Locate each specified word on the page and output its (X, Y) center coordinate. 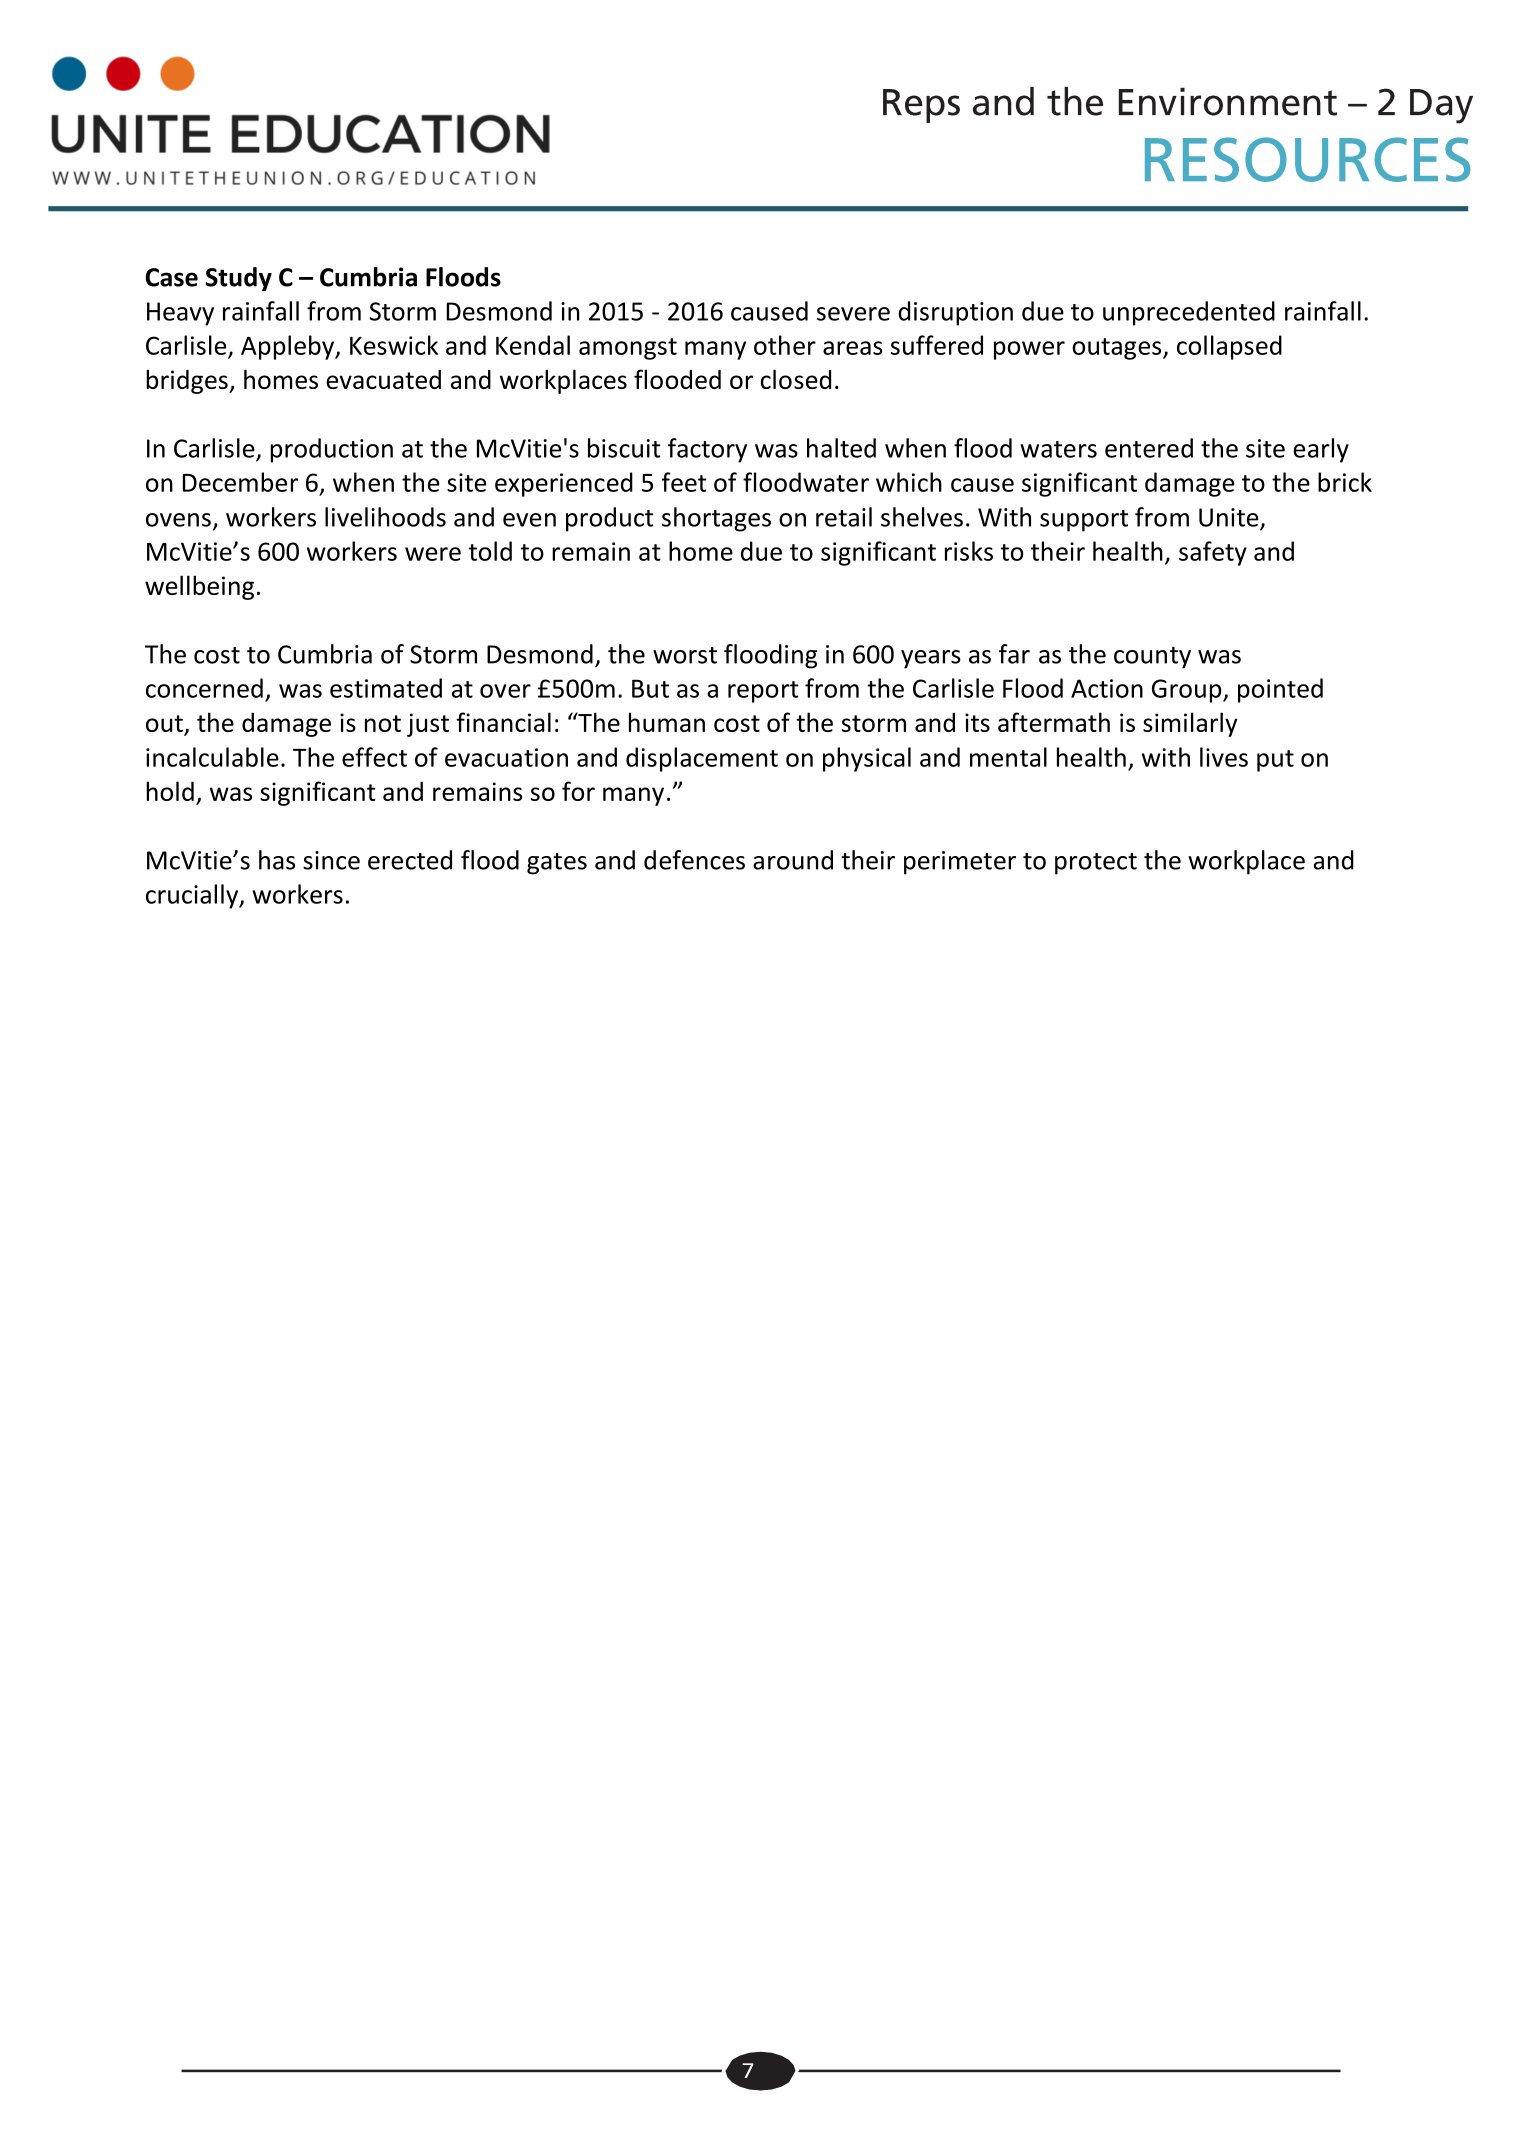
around (793, 860)
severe (853, 314)
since (331, 860)
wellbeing (199, 587)
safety (1213, 553)
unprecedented (1189, 313)
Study (239, 279)
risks (969, 551)
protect (1096, 864)
